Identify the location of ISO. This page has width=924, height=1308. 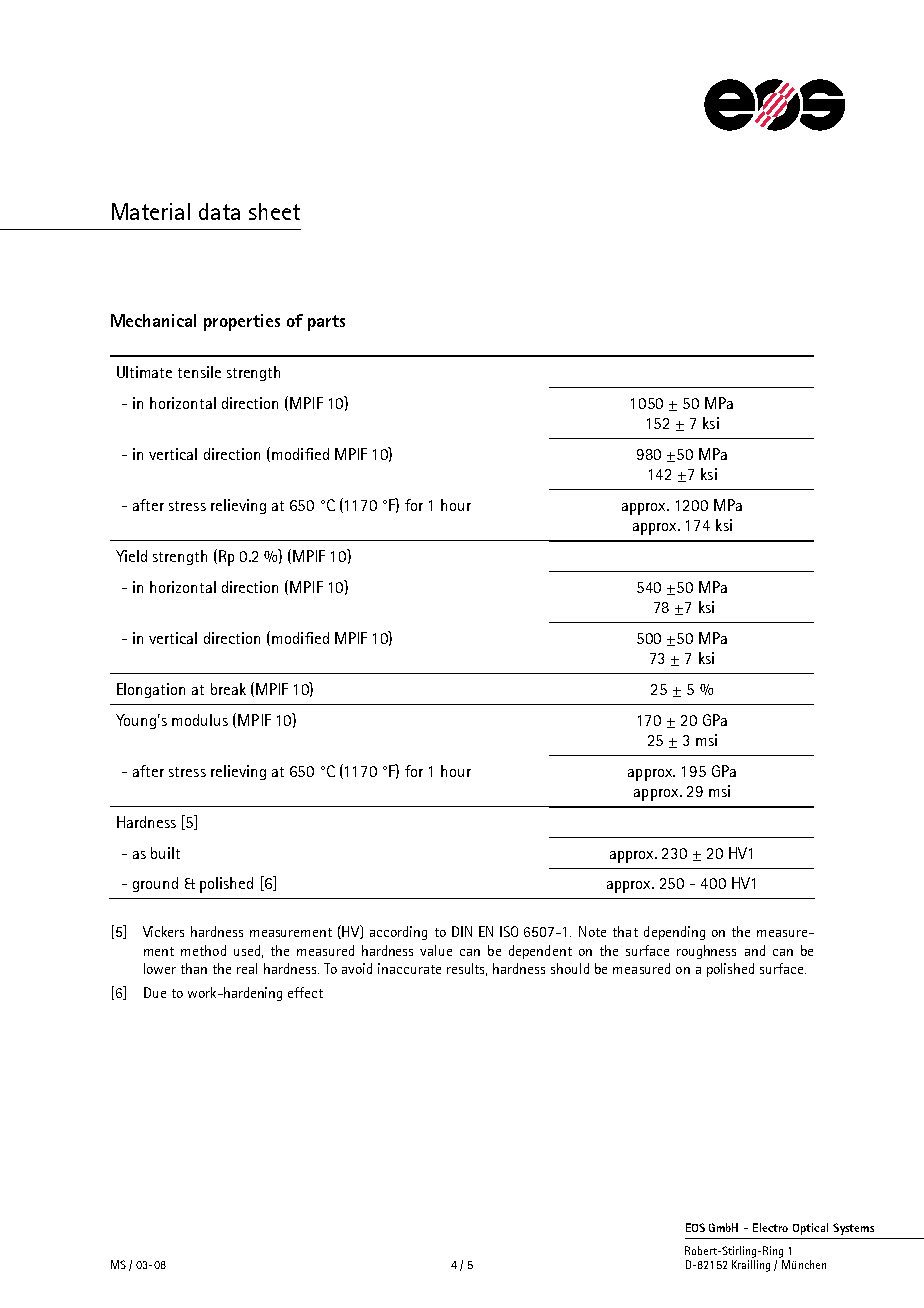
(509, 931).
